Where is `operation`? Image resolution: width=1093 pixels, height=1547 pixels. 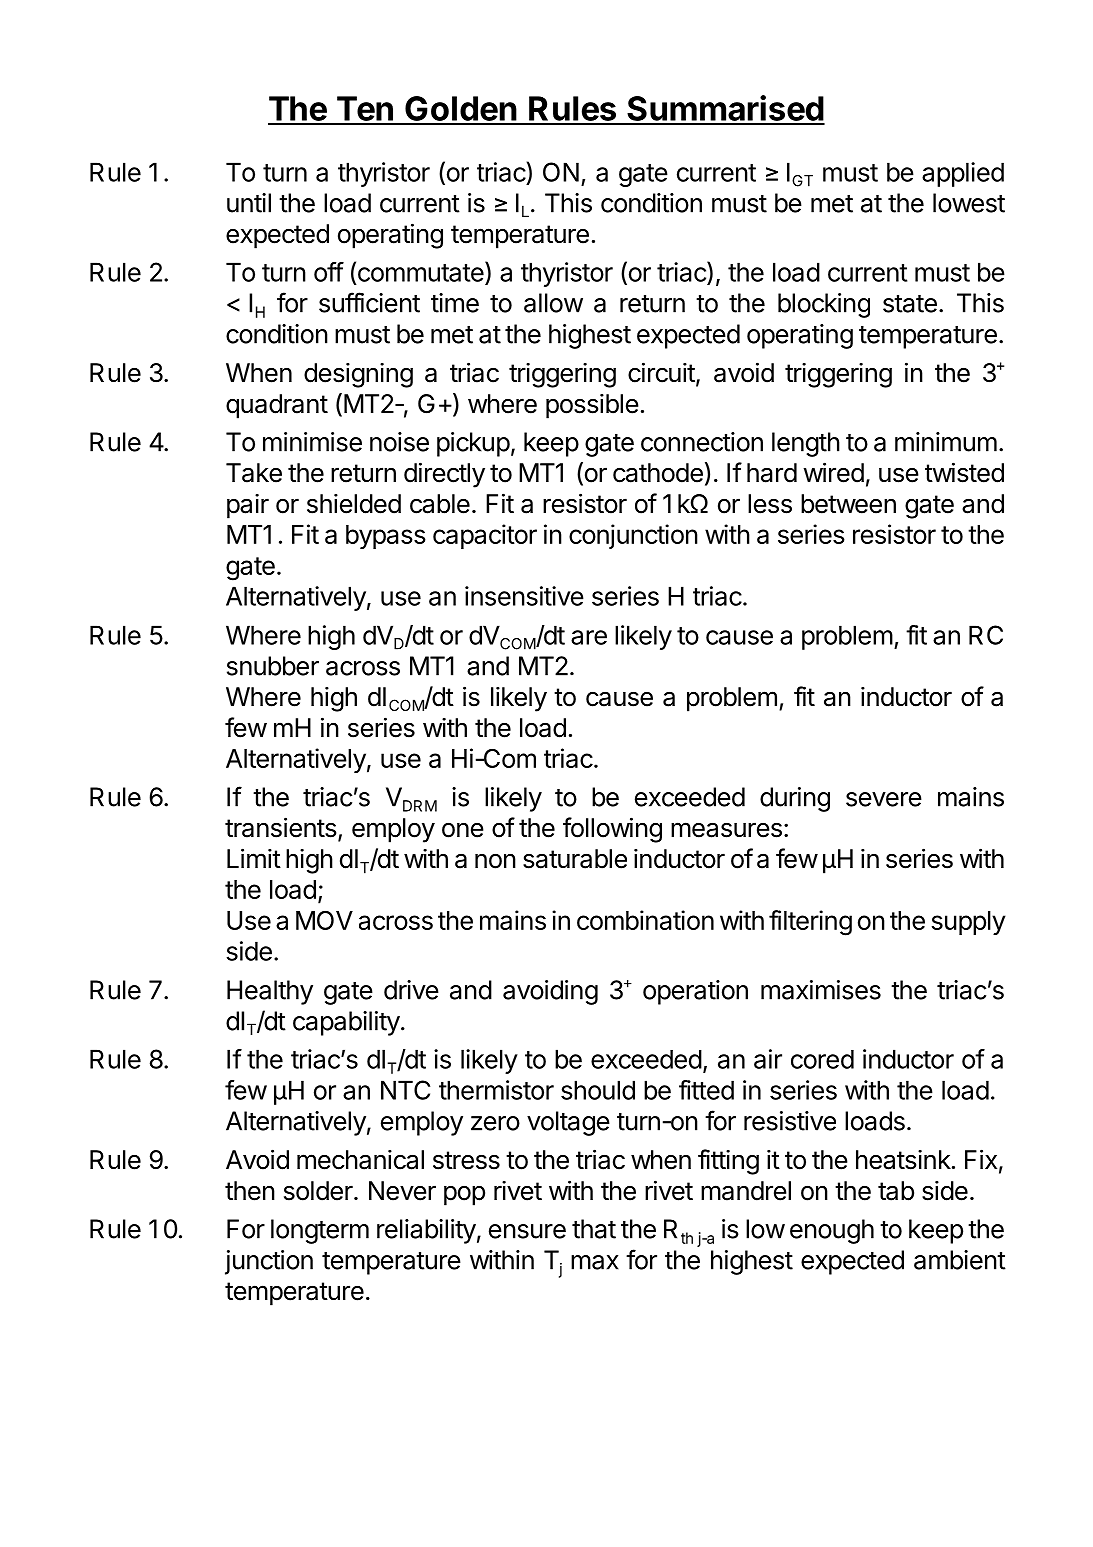
operation is located at coordinates (695, 992).
